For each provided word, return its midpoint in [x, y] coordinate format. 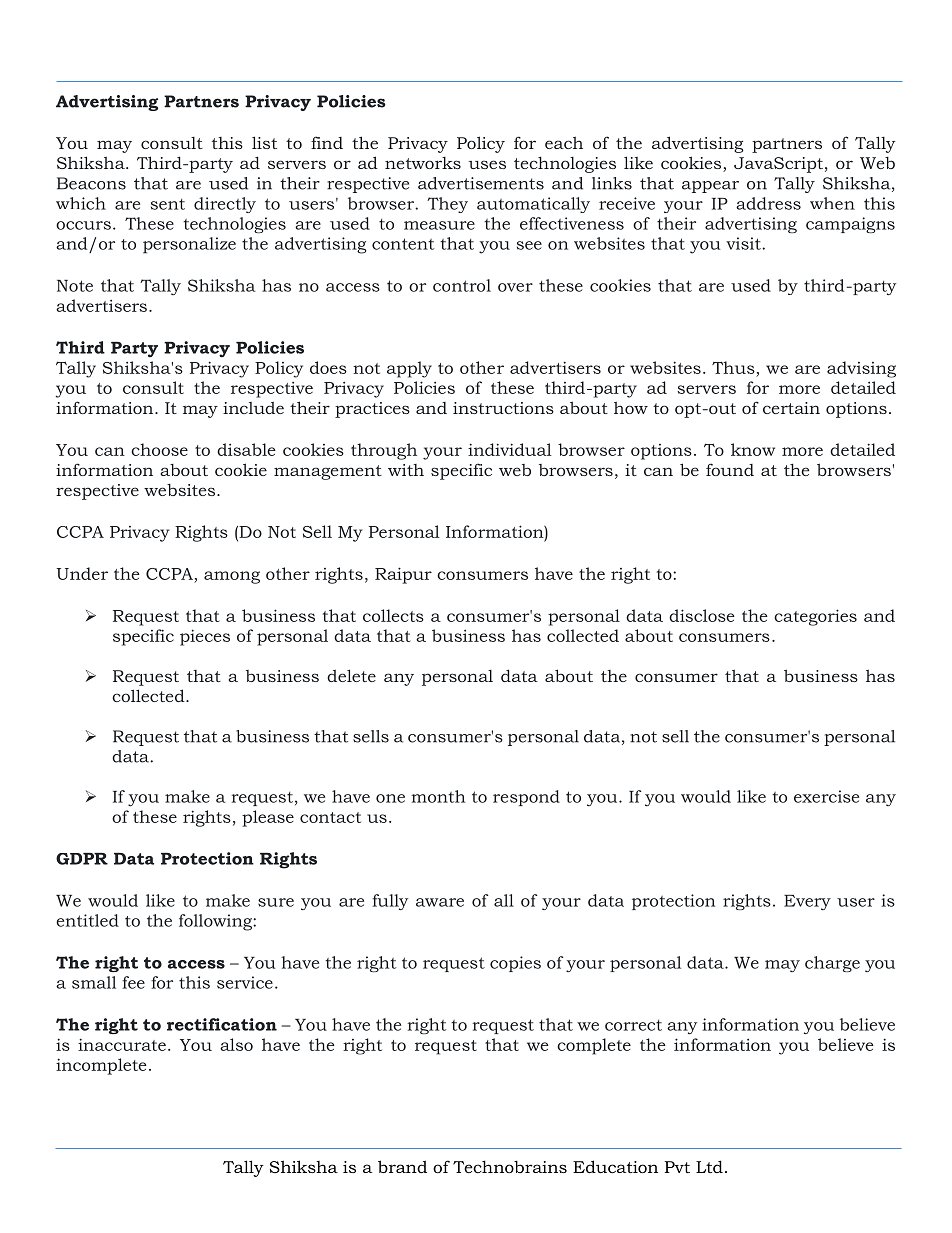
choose [159, 449]
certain [791, 408]
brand [402, 1166]
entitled [87, 920]
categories [815, 617]
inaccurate [122, 1044]
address [768, 203]
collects [393, 615]
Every [807, 902]
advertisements [481, 183]
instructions [503, 408]
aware [440, 902]
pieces [205, 637]
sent [168, 204]
